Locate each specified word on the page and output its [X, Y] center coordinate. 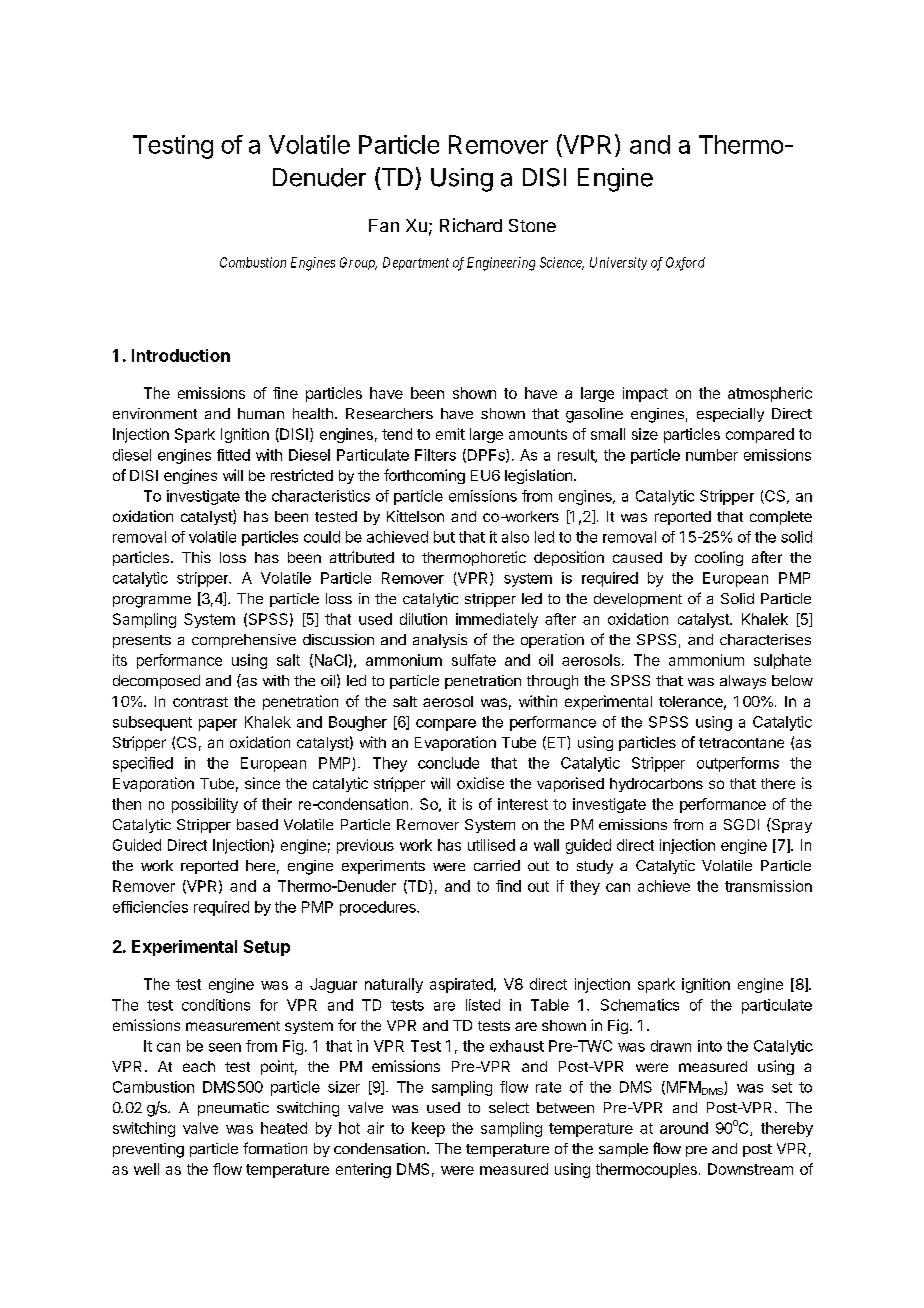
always [743, 682]
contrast [200, 702]
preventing [148, 1150]
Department [416, 263]
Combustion [253, 262]
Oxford [685, 264]
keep [428, 1129]
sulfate [474, 660]
